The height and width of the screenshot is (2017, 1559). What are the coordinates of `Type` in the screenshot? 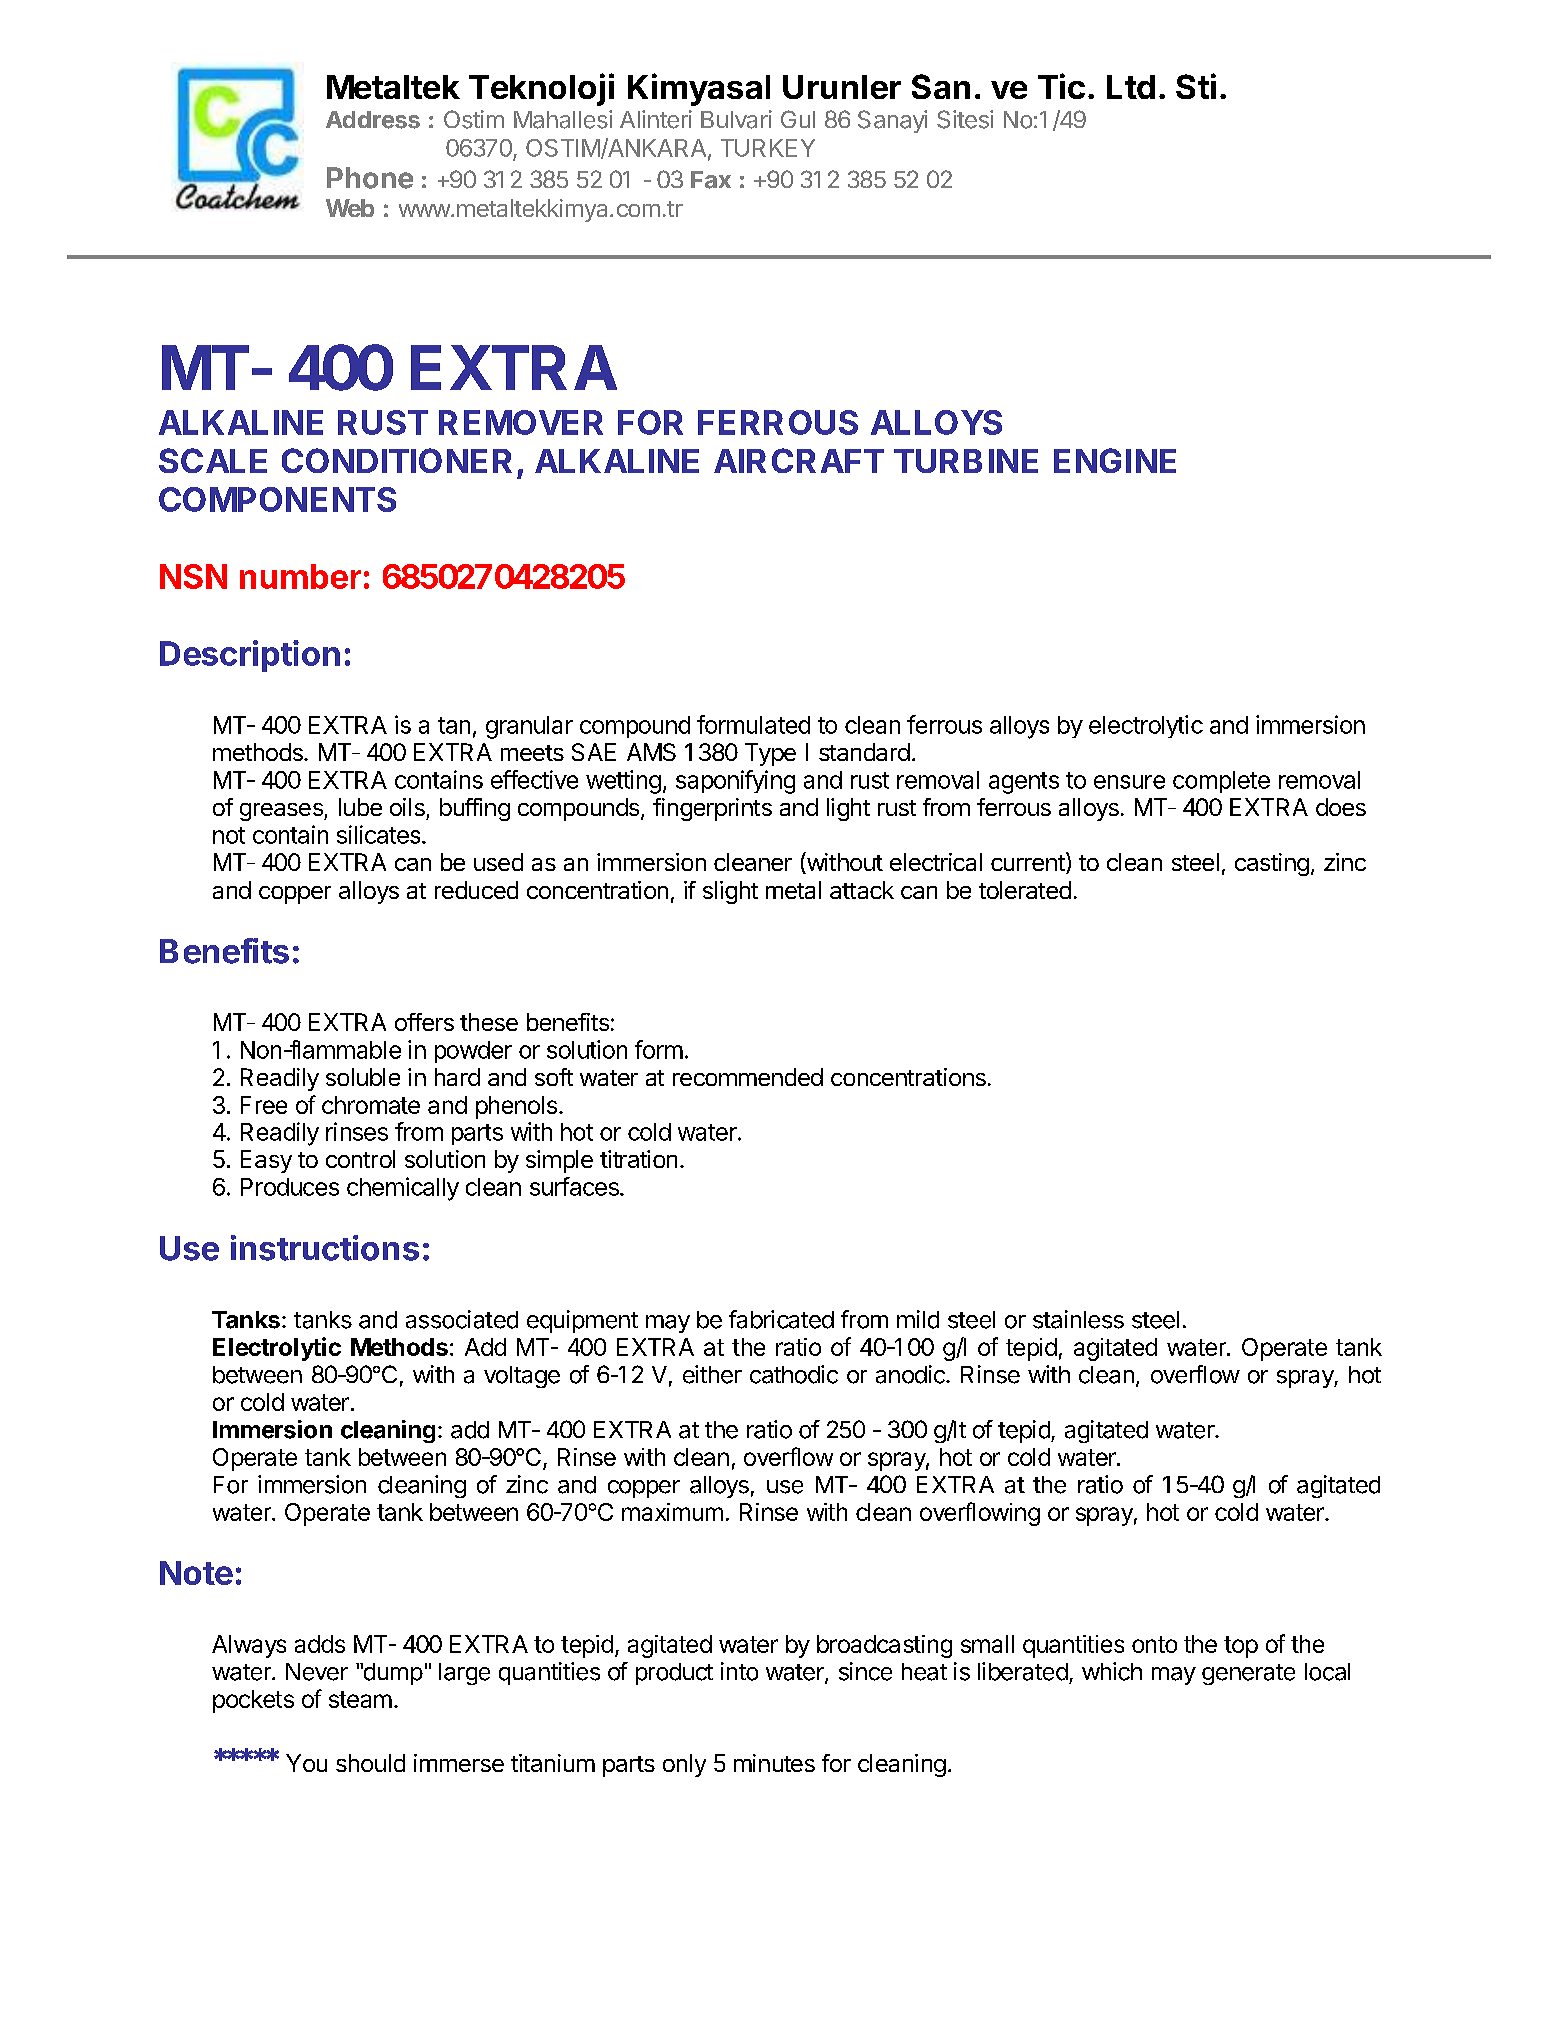 It's located at (770, 754).
